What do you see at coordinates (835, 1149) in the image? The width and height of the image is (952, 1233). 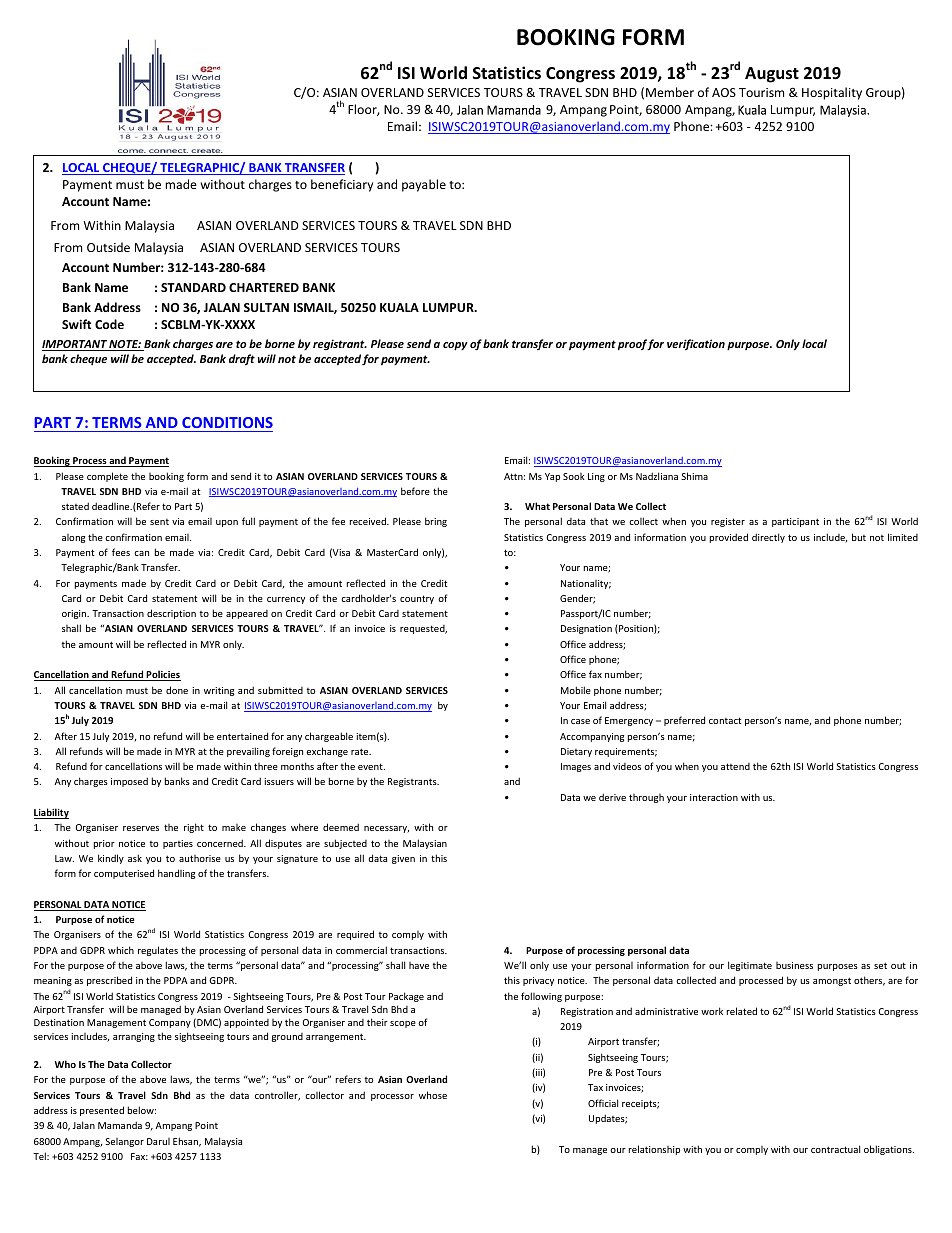 I see `contractual` at bounding box center [835, 1149].
